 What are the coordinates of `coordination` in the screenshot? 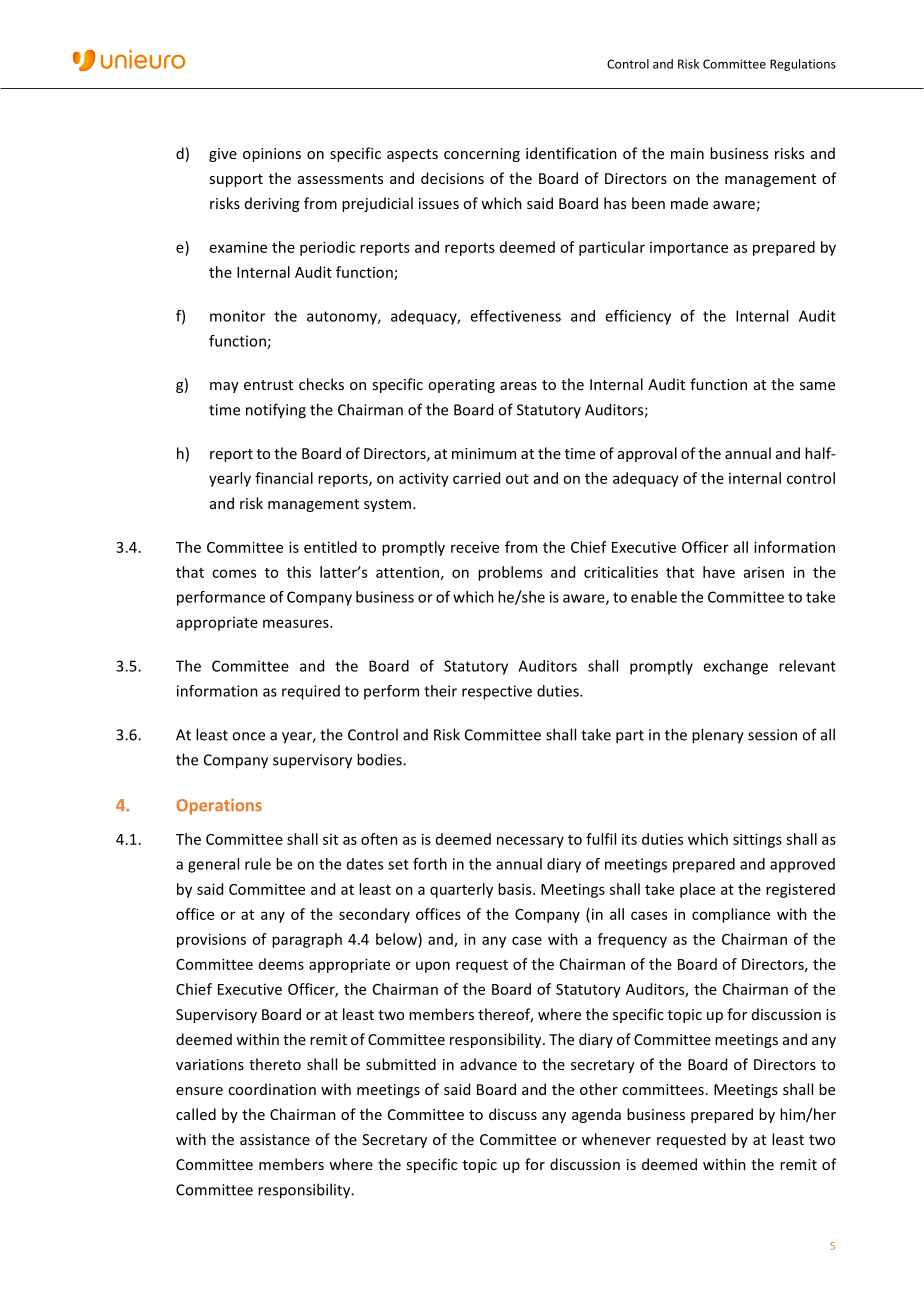 It's located at (272, 1089).
